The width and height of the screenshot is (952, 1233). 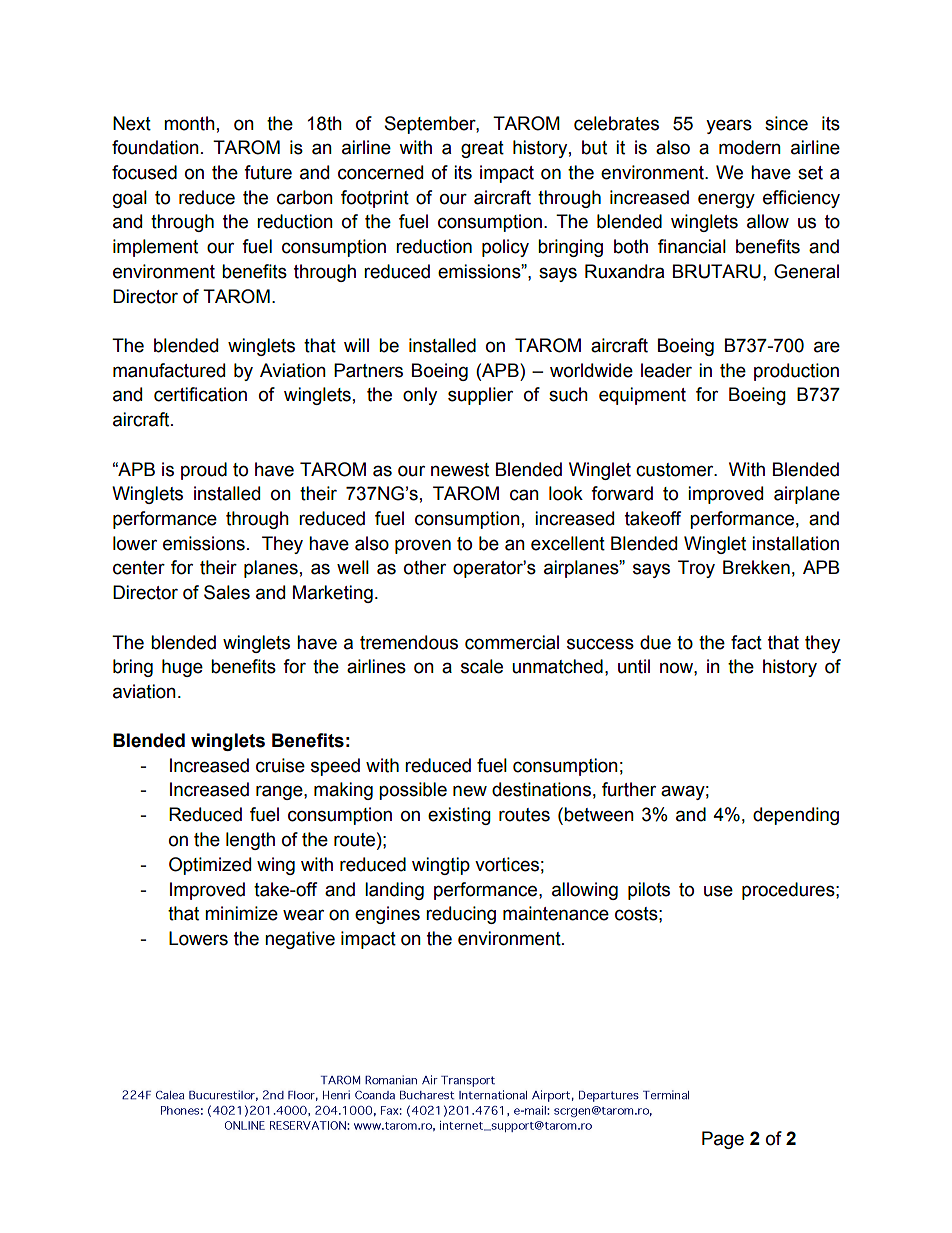 I want to click on great, so click(x=482, y=149).
